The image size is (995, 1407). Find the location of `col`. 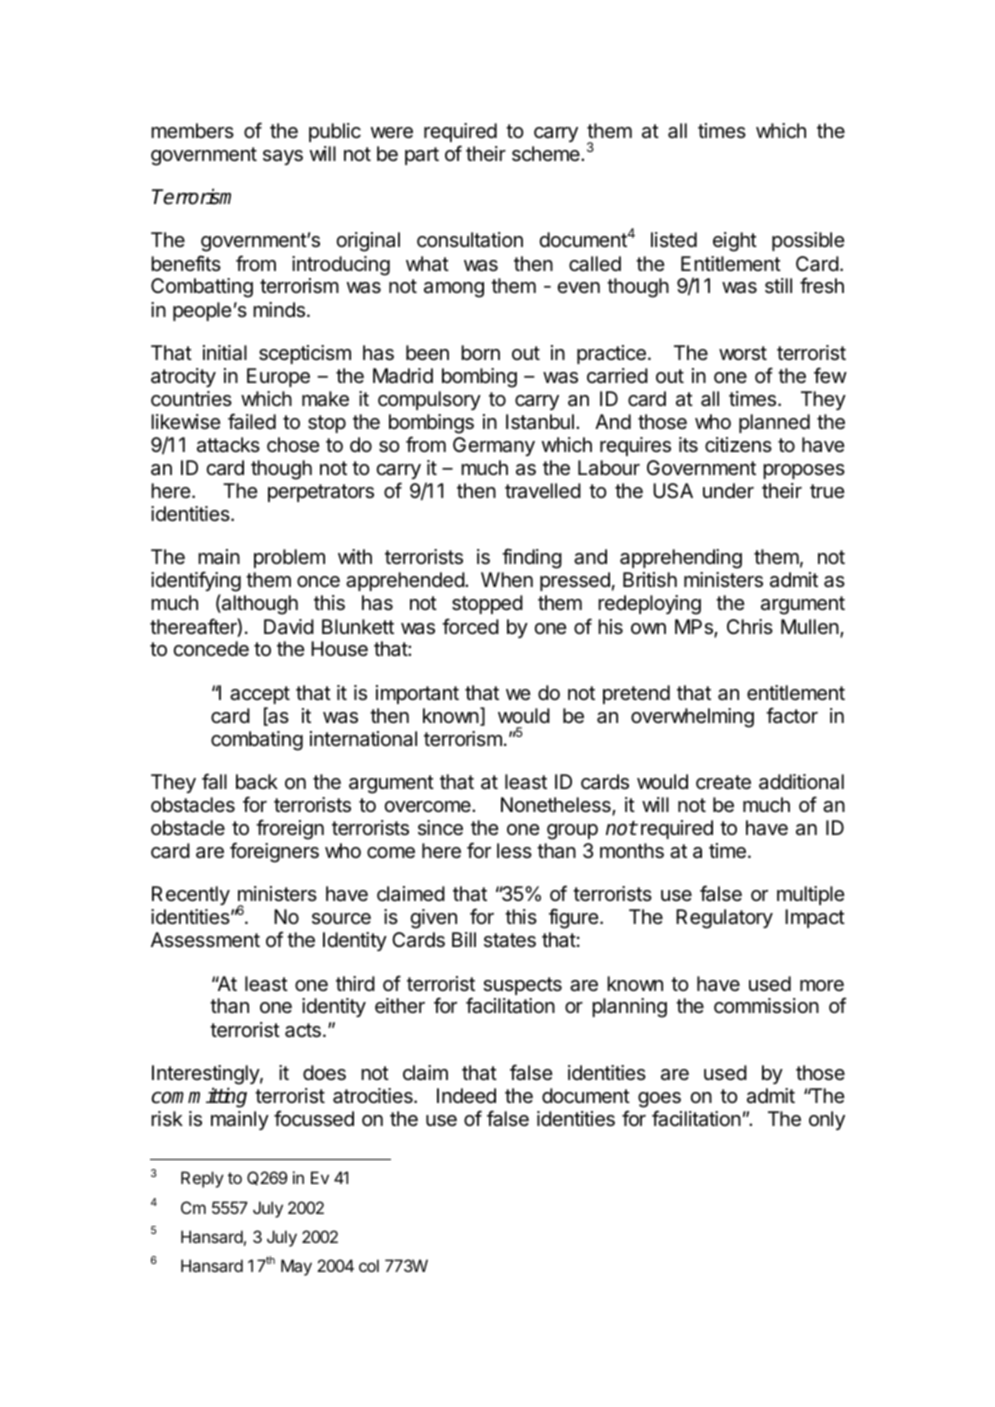

col is located at coordinates (369, 1265).
